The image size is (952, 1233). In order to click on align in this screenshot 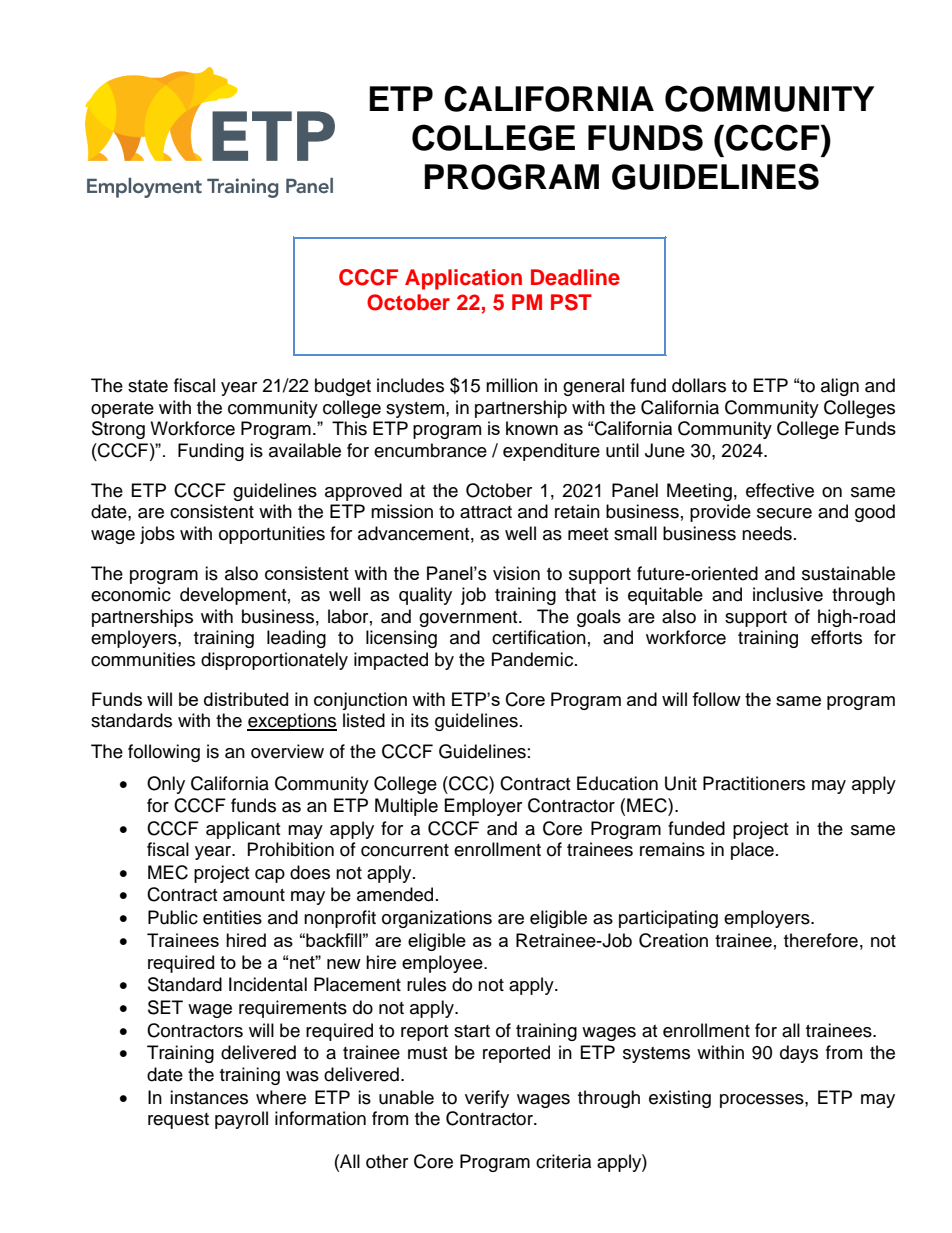, I will do `click(840, 387)`.
